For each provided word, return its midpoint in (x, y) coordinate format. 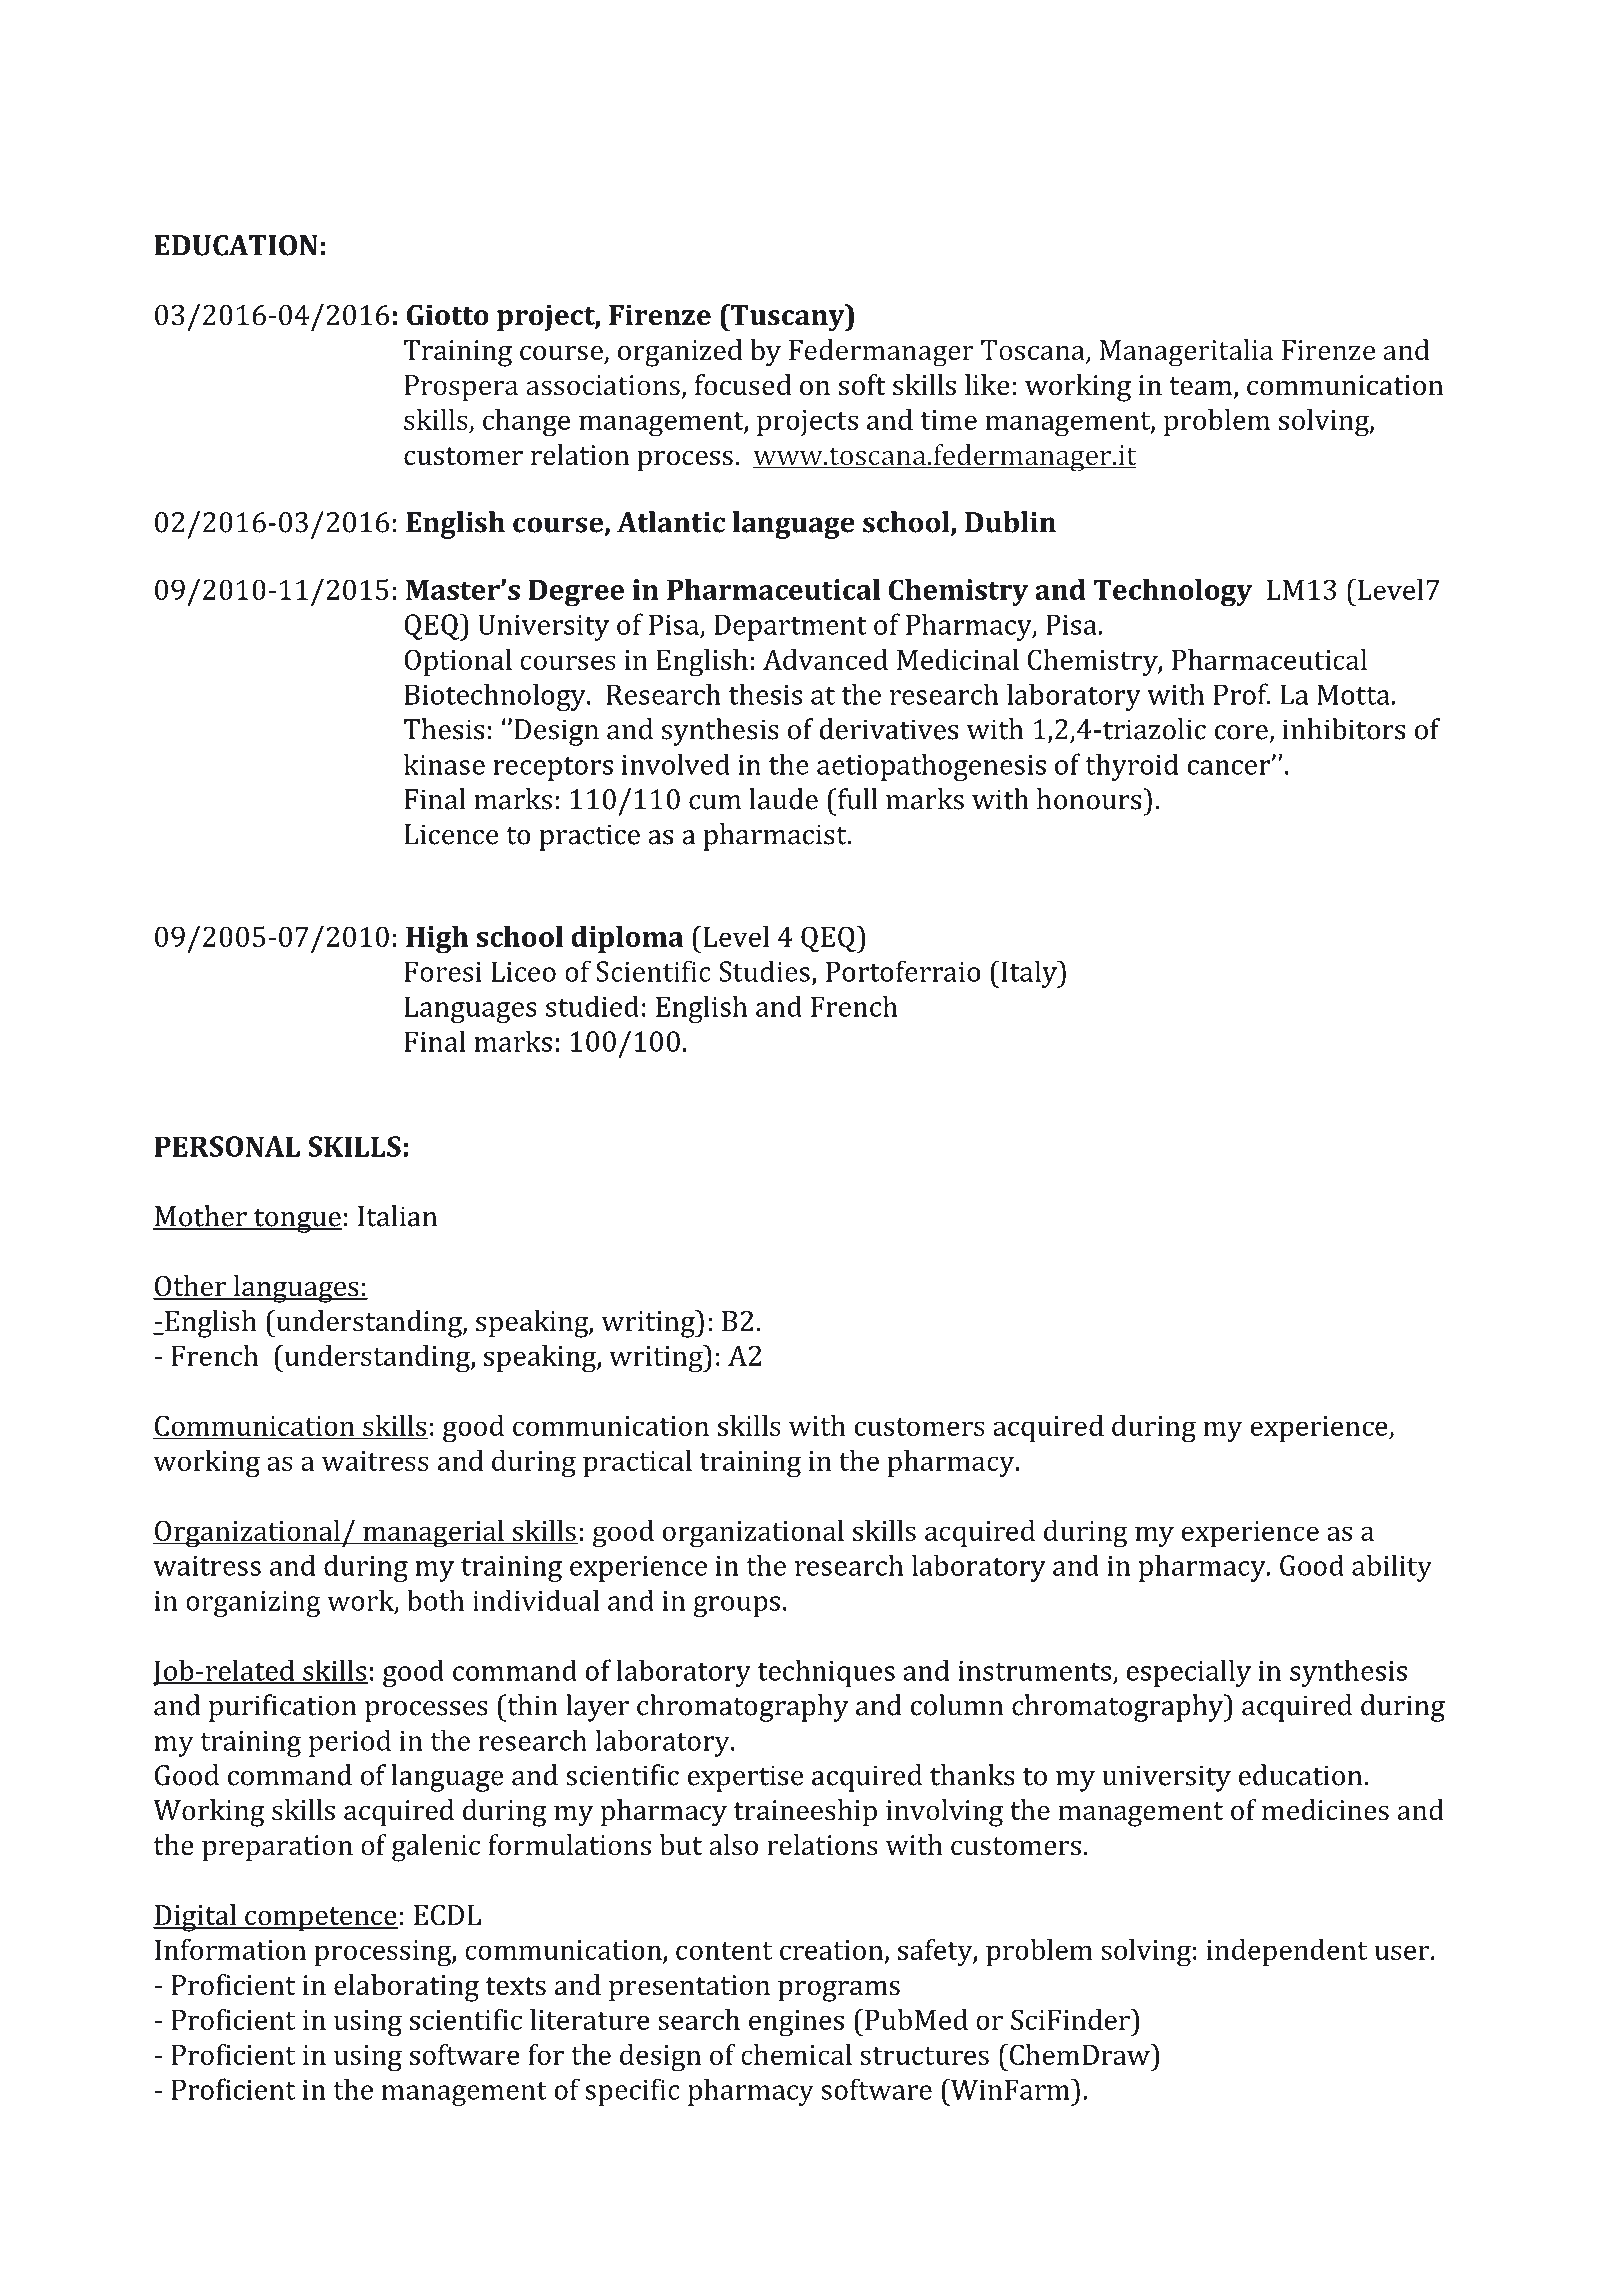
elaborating (406, 1988)
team (1202, 387)
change (526, 423)
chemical (796, 2054)
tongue (297, 1220)
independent (1287, 1952)
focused (743, 385)
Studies (764, 971)
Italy (1029, 974)
